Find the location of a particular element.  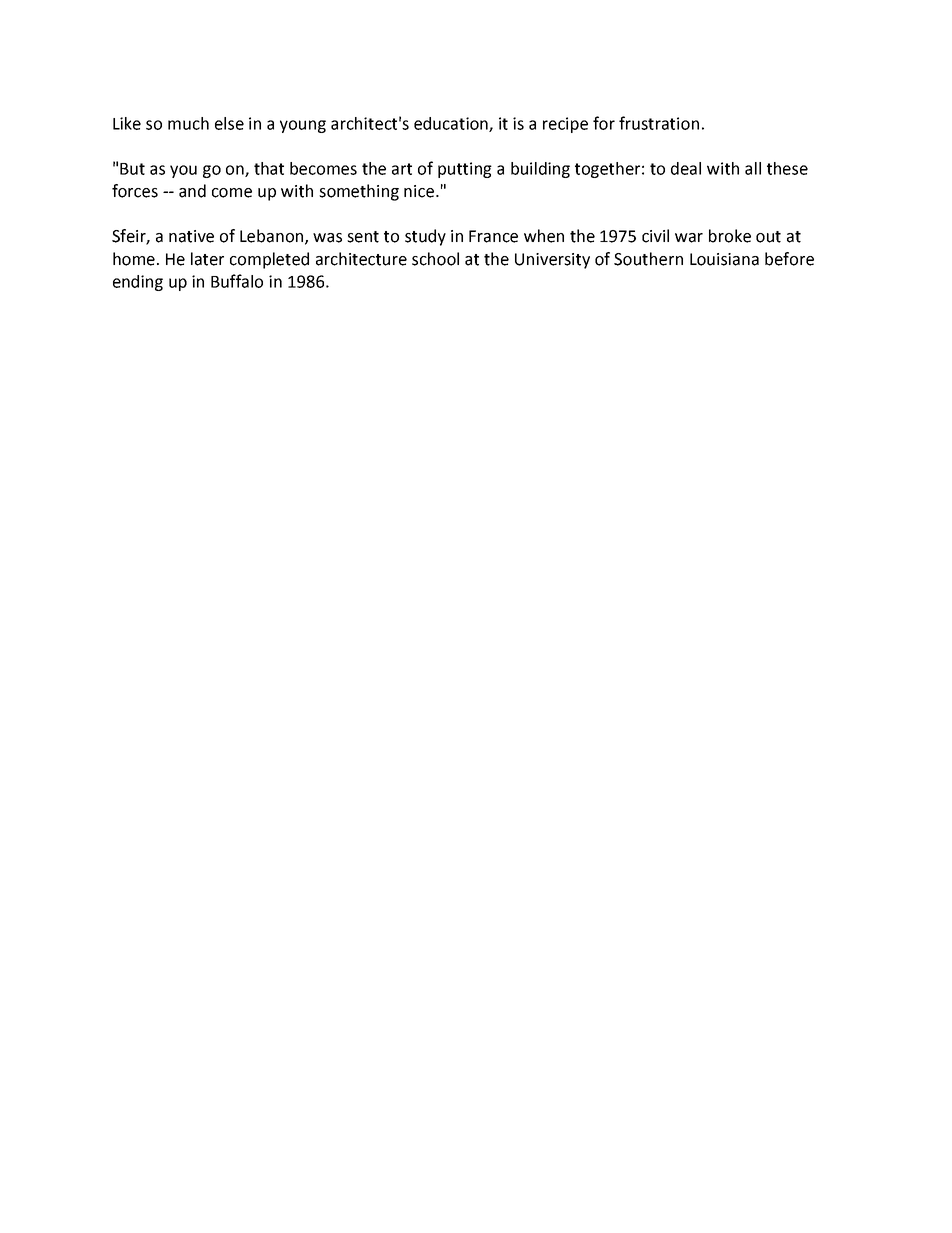

that is located at coordinates (269, 168).
